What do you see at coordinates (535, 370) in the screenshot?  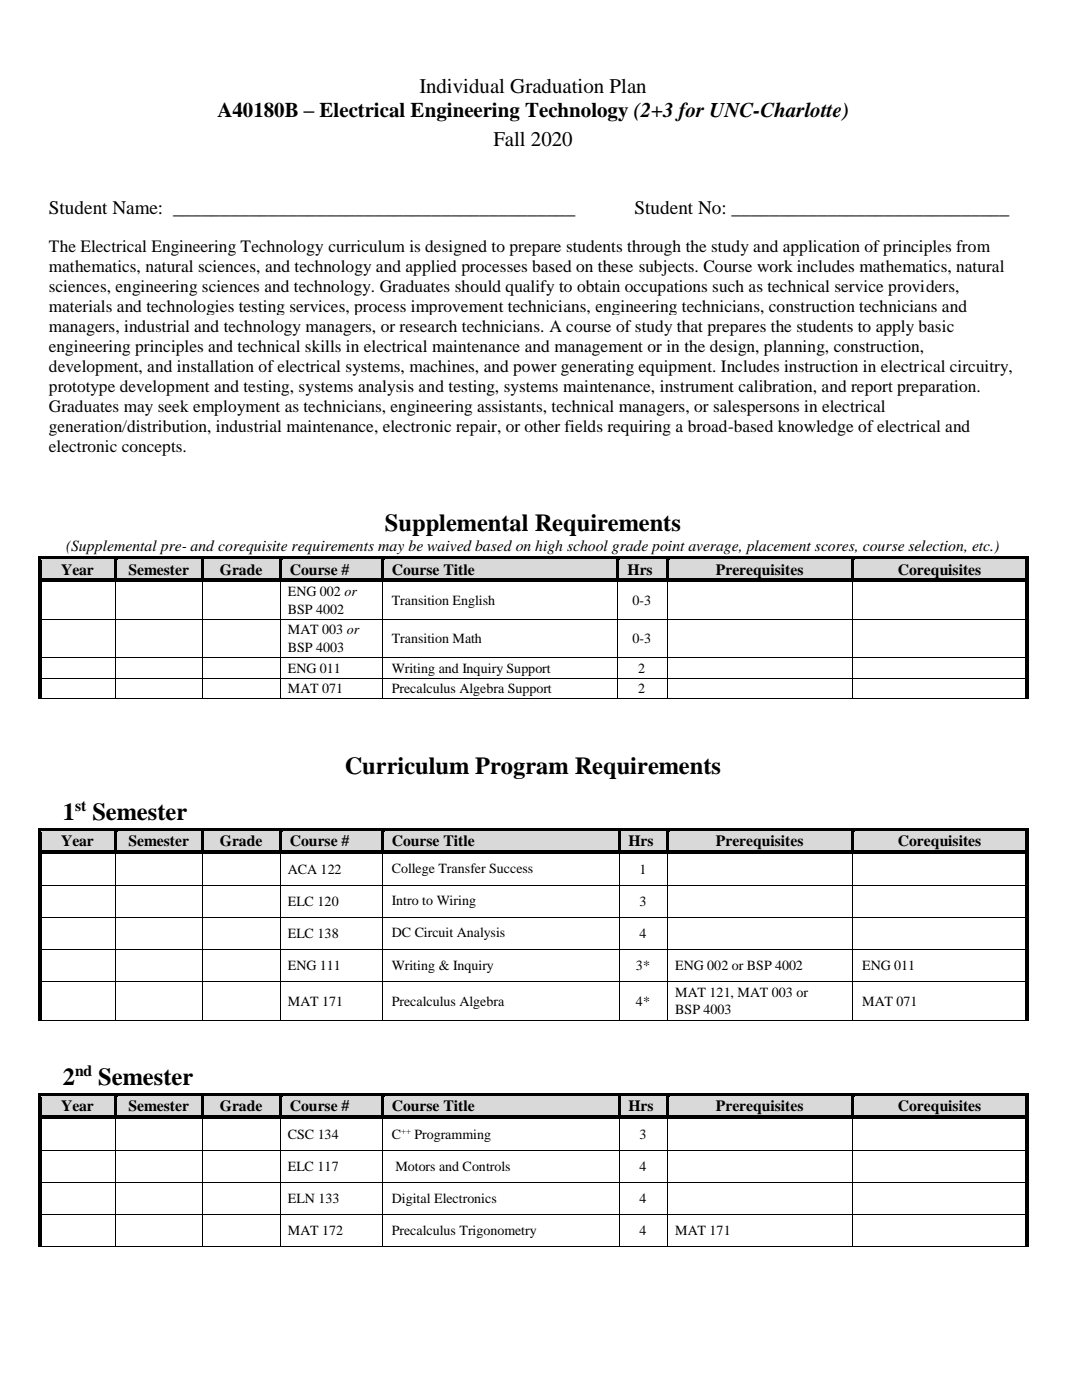 I see `power` at bounding box center [535, 370].
